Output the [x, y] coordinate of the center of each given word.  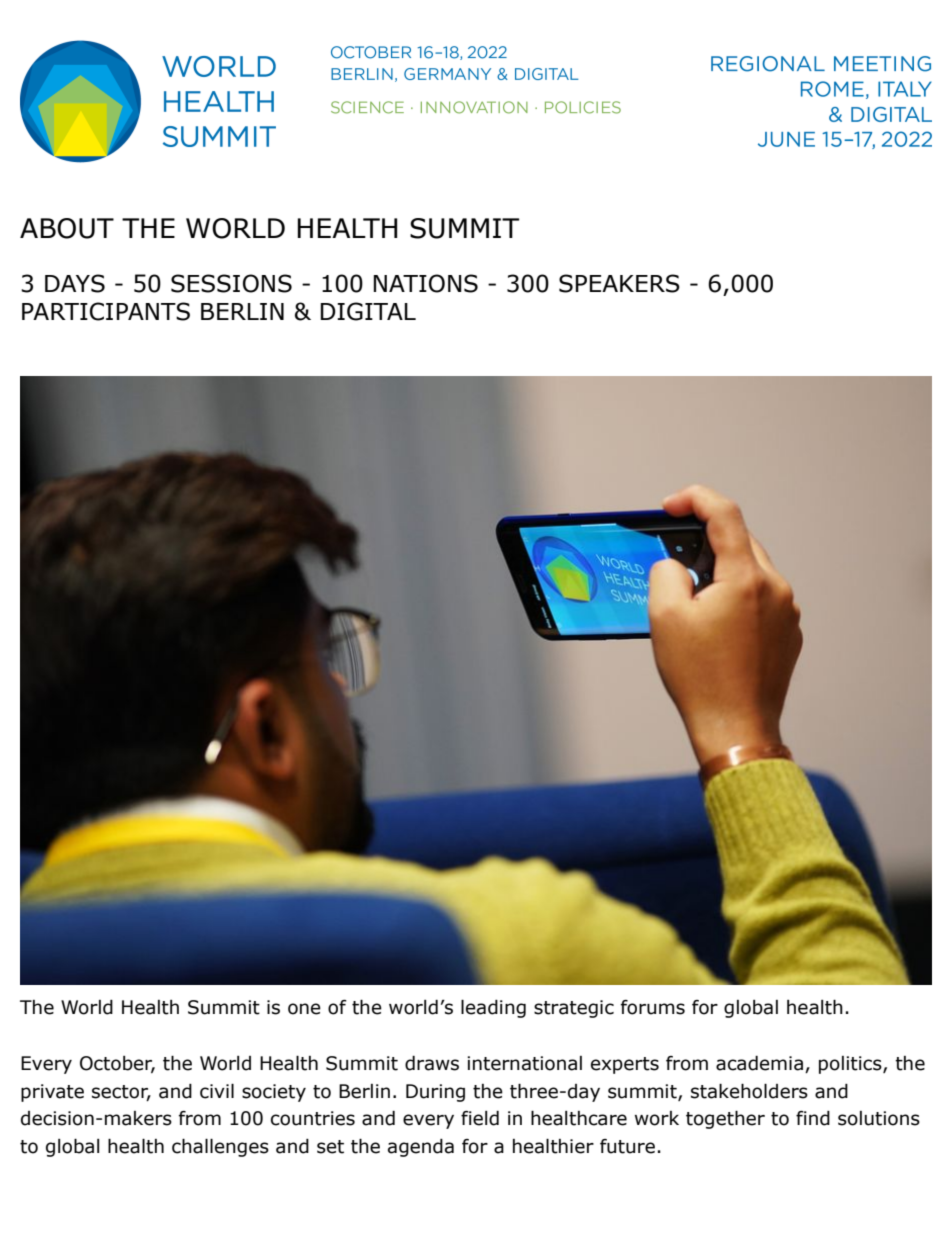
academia [759, 1063]
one [304, 1009]
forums [653, 1007]
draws [432, 1063]
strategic [574, 1009]
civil [217, 1091]
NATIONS [425, 283]
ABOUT [67, 228]
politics [851, 1065]
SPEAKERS [619, 283]
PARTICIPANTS [106, 311]
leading [493, 1008]
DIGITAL [368, 311]
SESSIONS [231, 283]
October [117, 1064]
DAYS [75, 283]
